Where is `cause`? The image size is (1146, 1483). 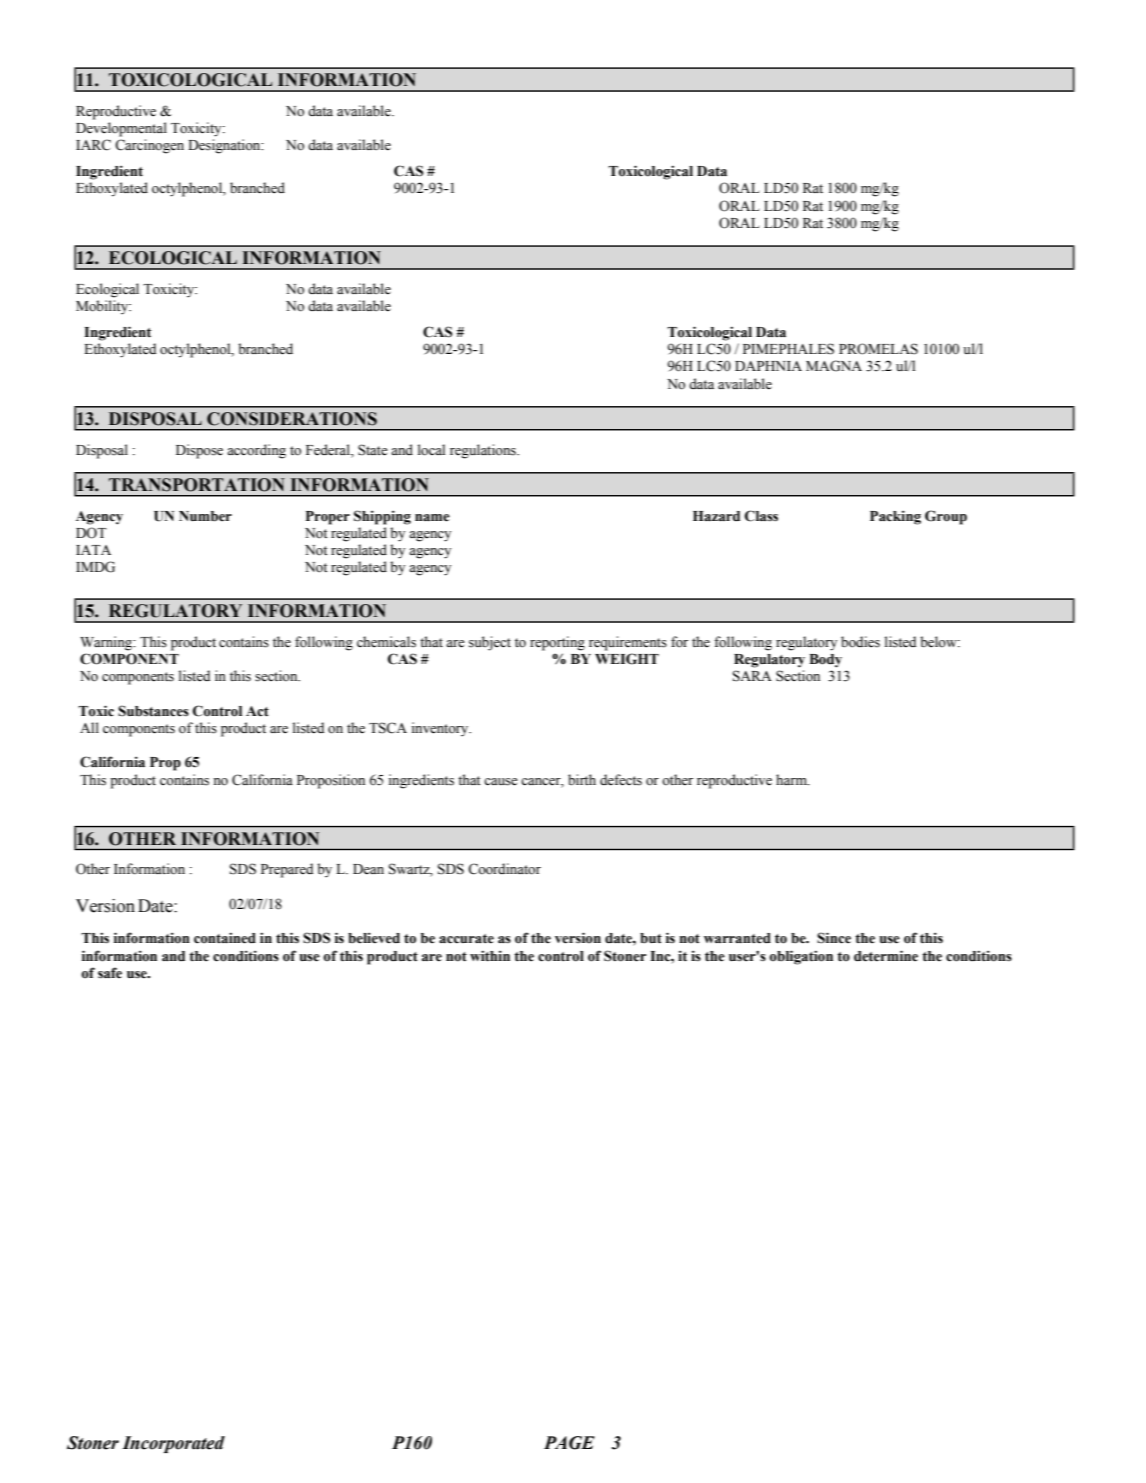 cause is located at coordinates (501, 782).
